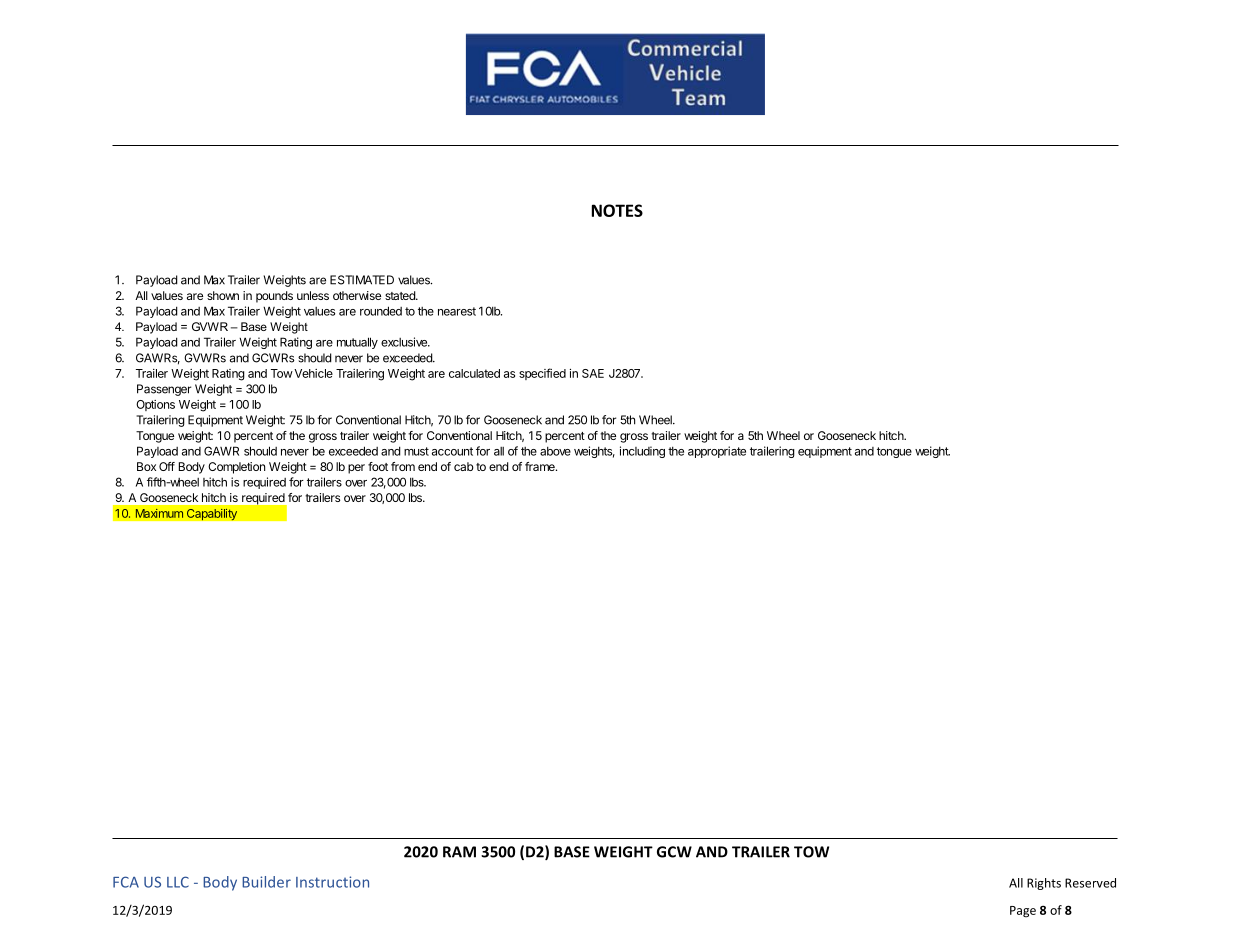  I want to click on NOTES, so click(617, 210).
